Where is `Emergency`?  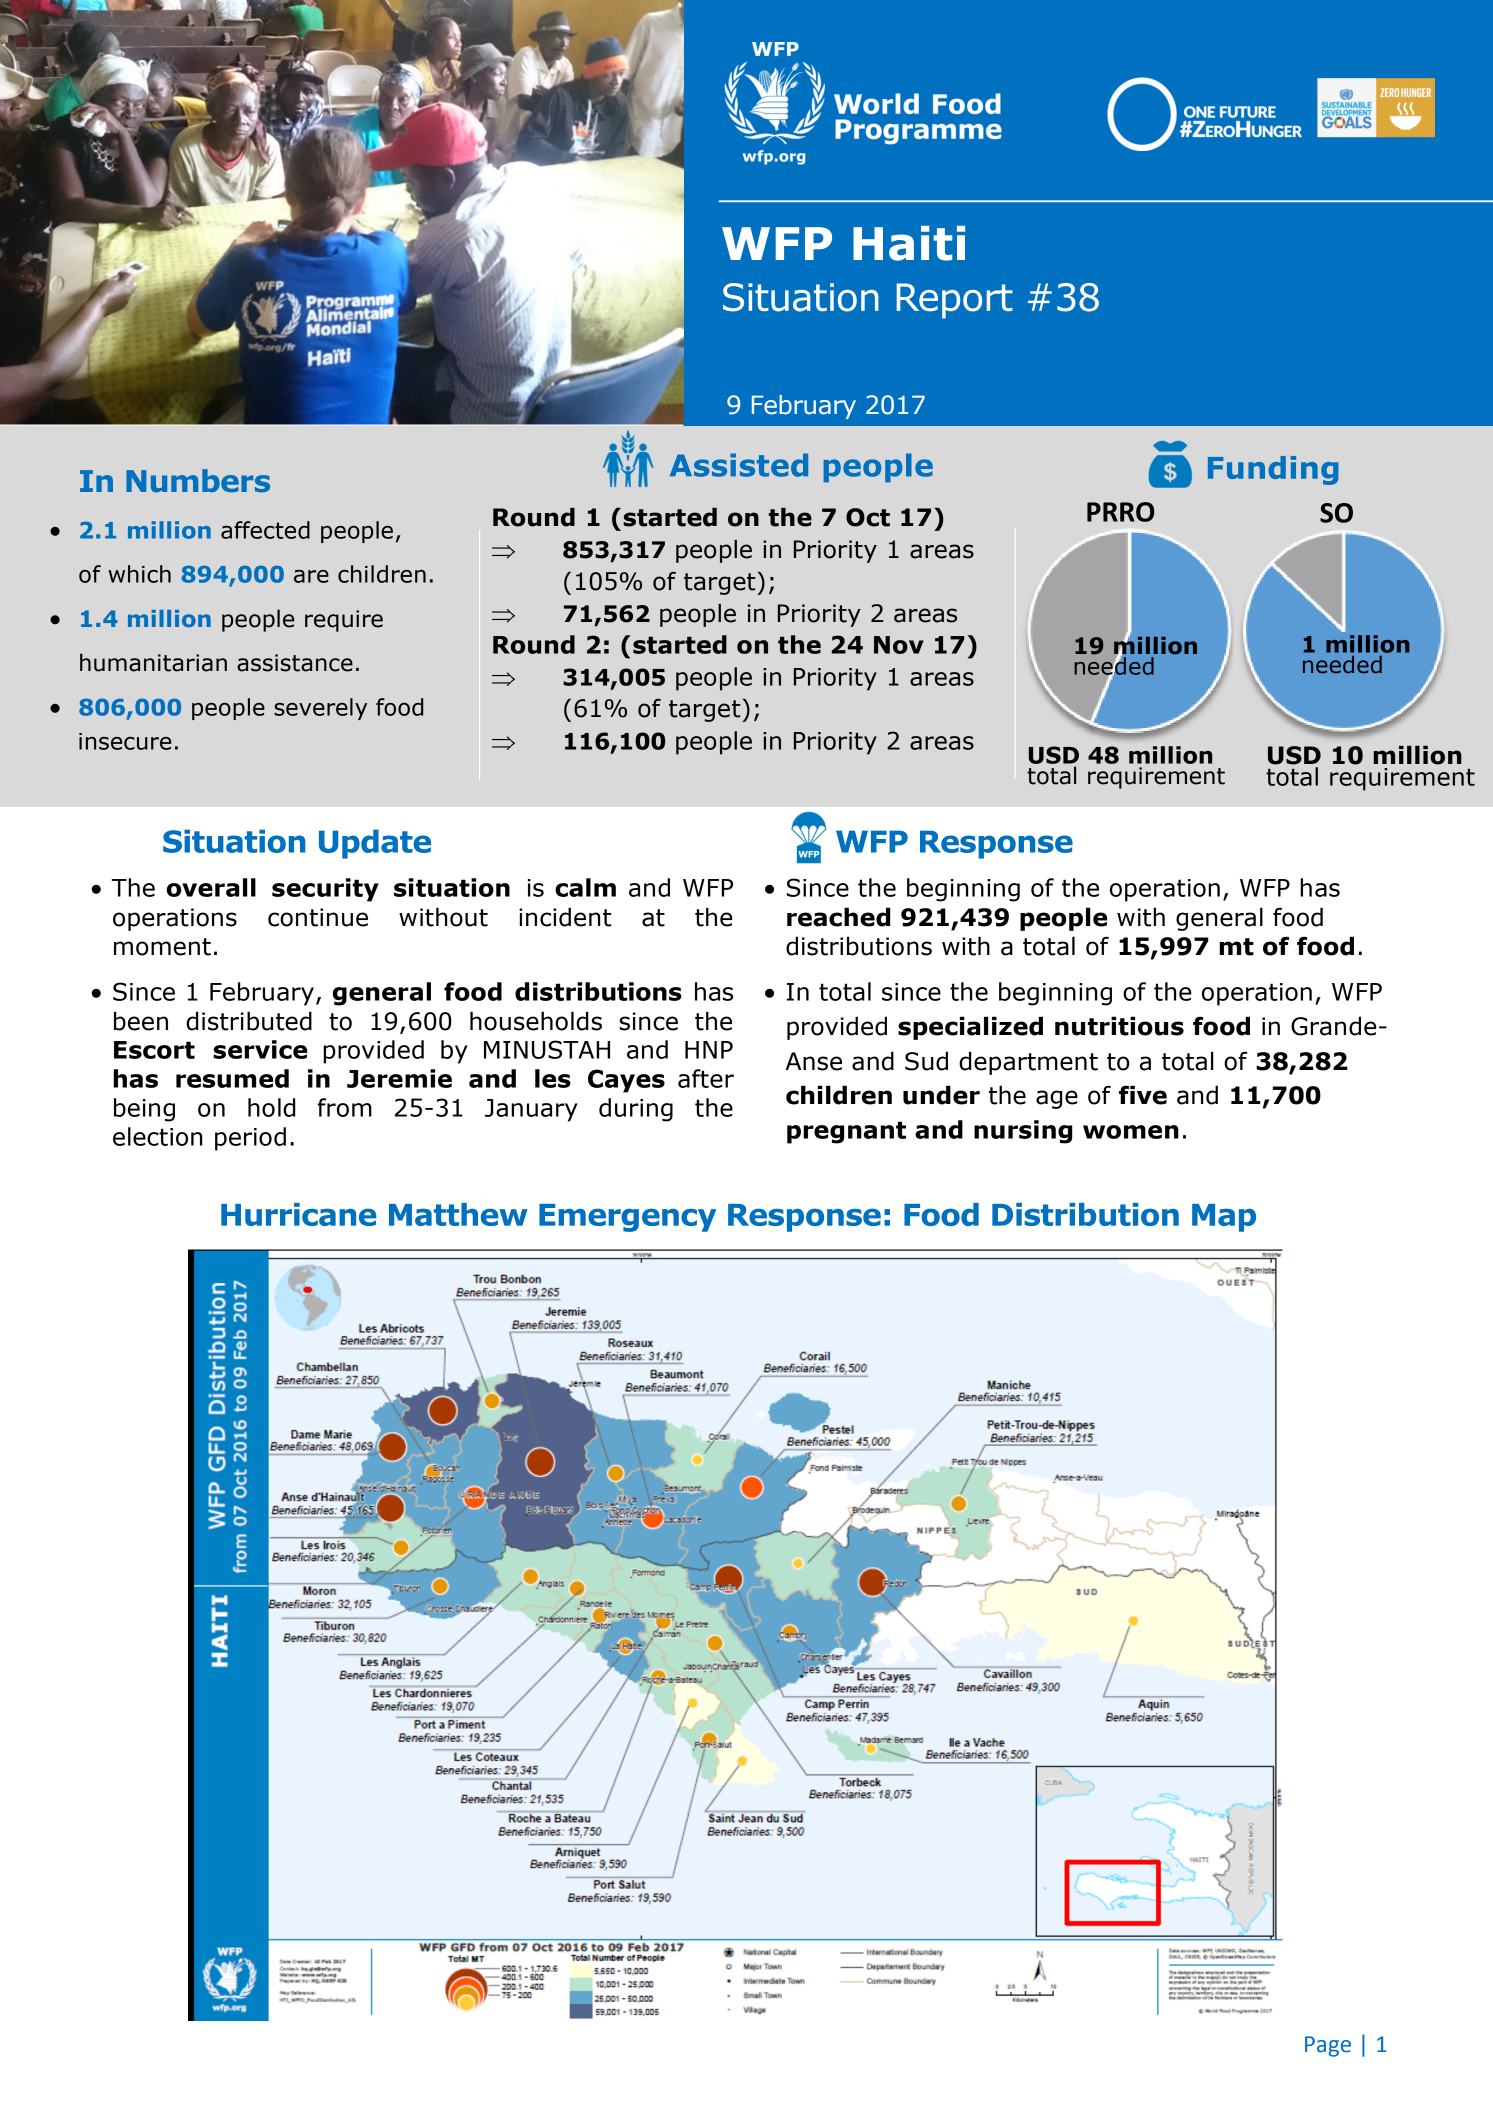 Emergency is located at coordinates (627, 1218).
